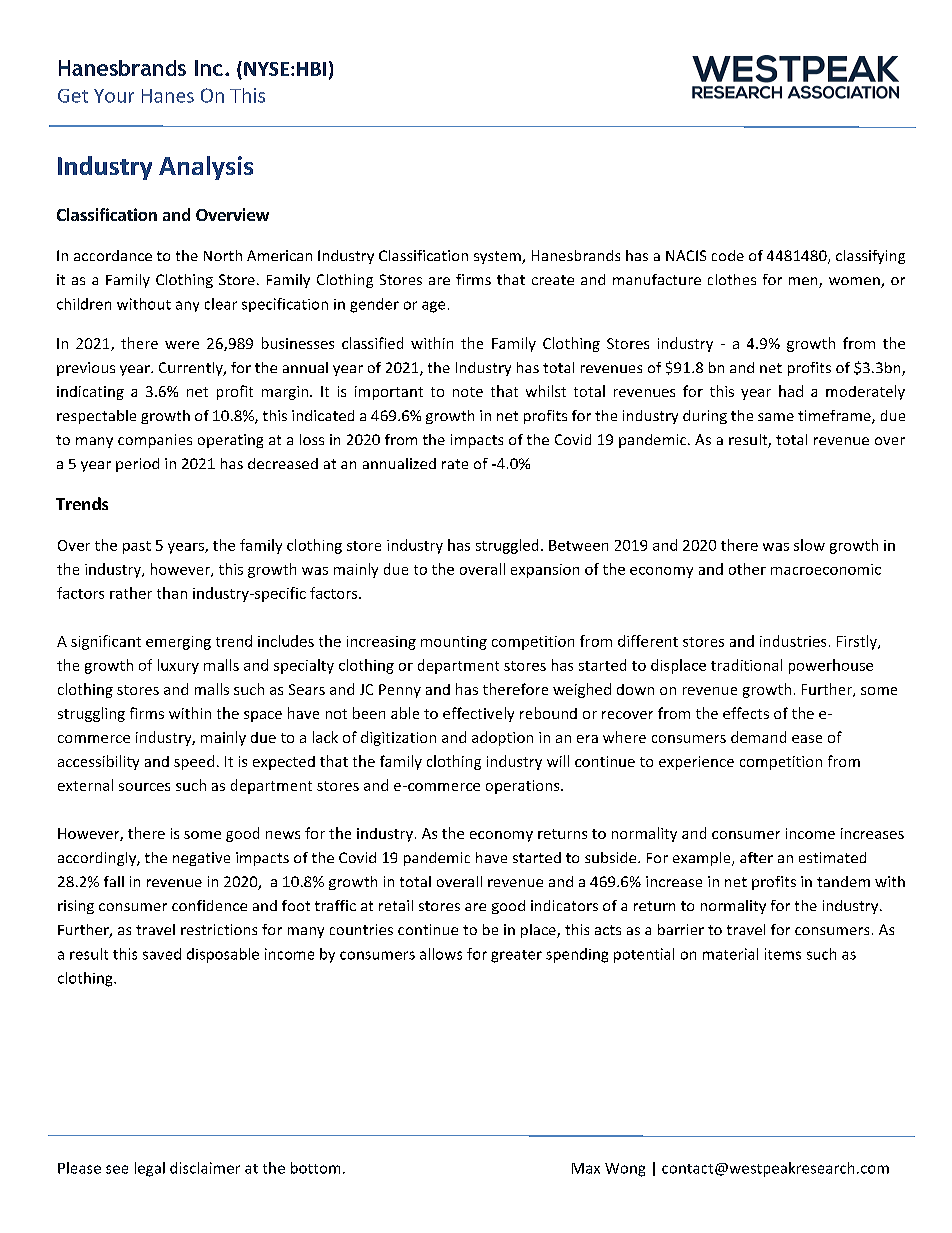 The height and width of the page is (1233, 952). What do you see at coordinates (137, 465) in the page?
I see `period` at bounding box center [137, 465].
